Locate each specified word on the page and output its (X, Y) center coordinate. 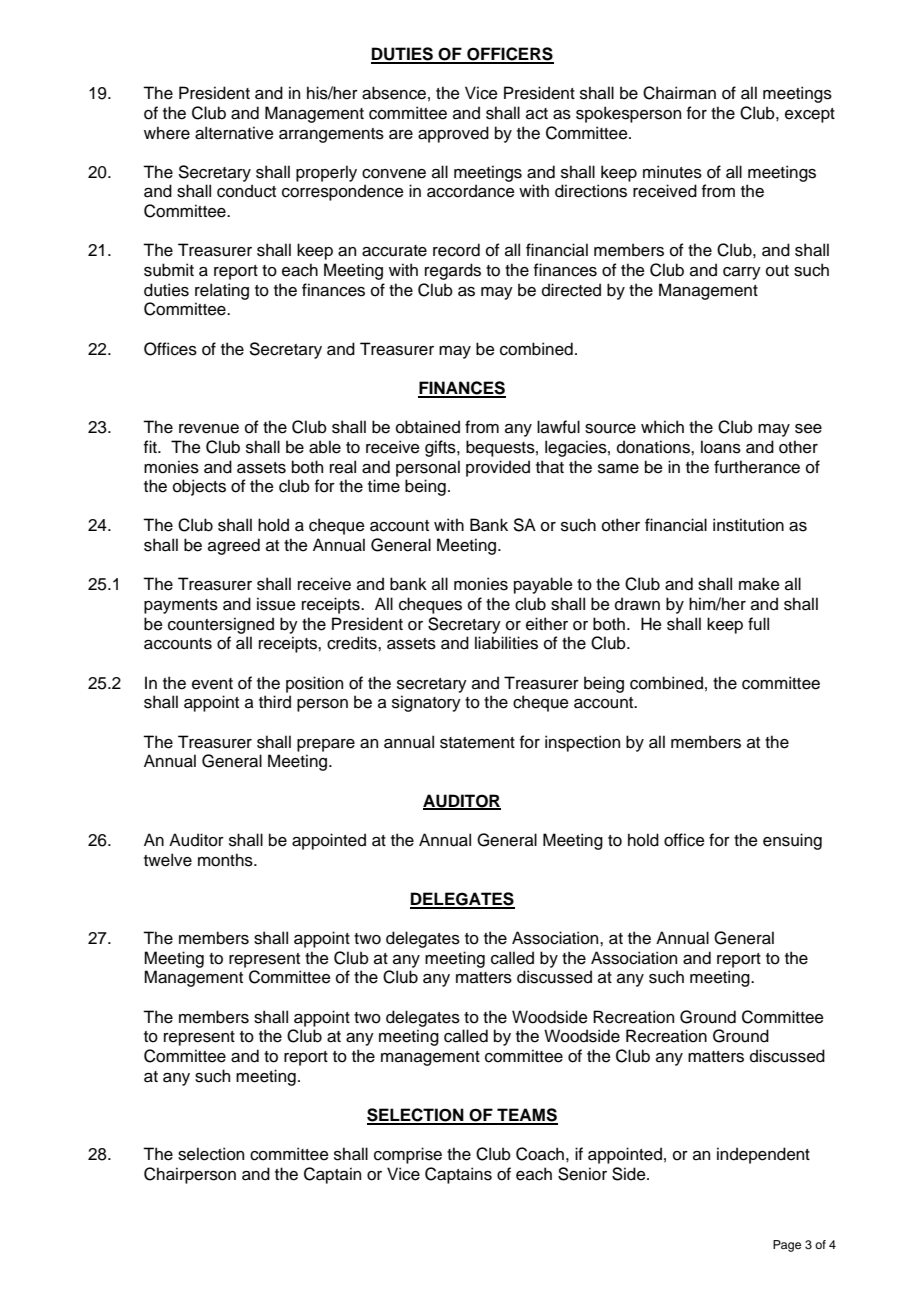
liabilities (506, 643)
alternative (234, 133)
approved (453, 134)
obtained (428, 427)
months (226, 860)
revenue (209, 429)
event (212, 684)
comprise (408, 1155)
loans (721, 447)
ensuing (792, 841)
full (758, 624)
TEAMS (526, 1116)
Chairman (679, 93)
